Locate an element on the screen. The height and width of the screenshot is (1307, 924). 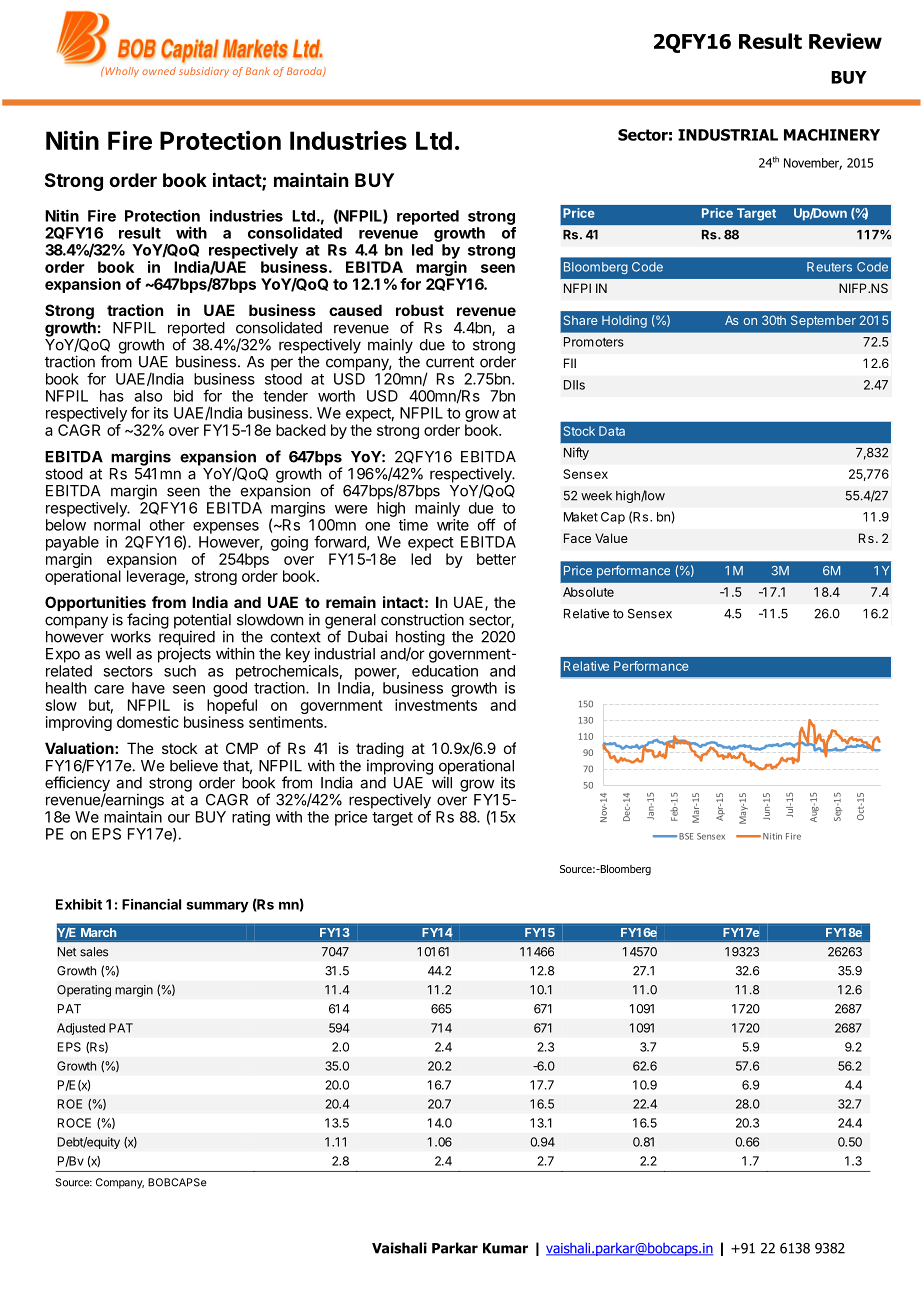
works is located at coordinates (131, 637).
